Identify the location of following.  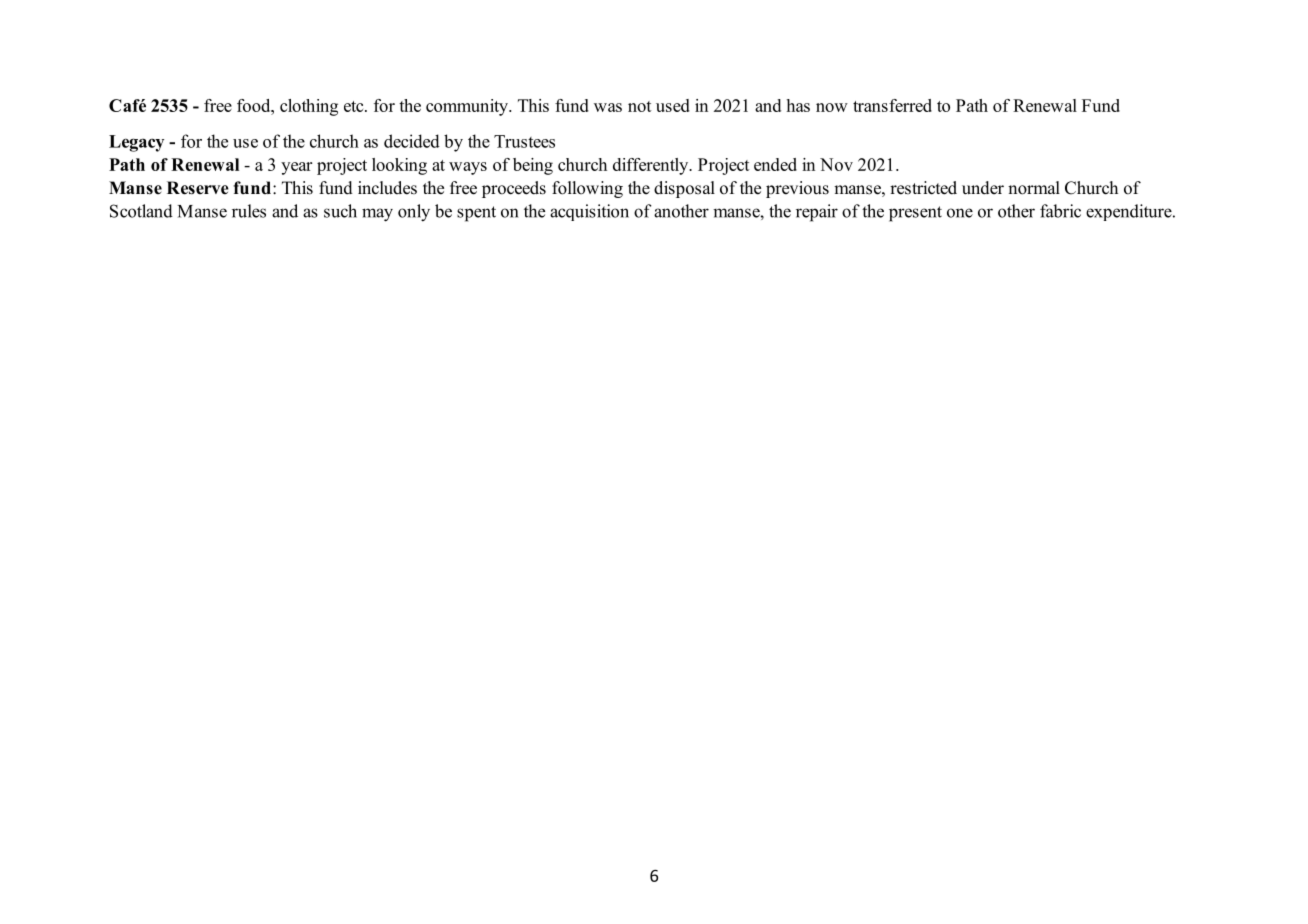
(587, 189).
